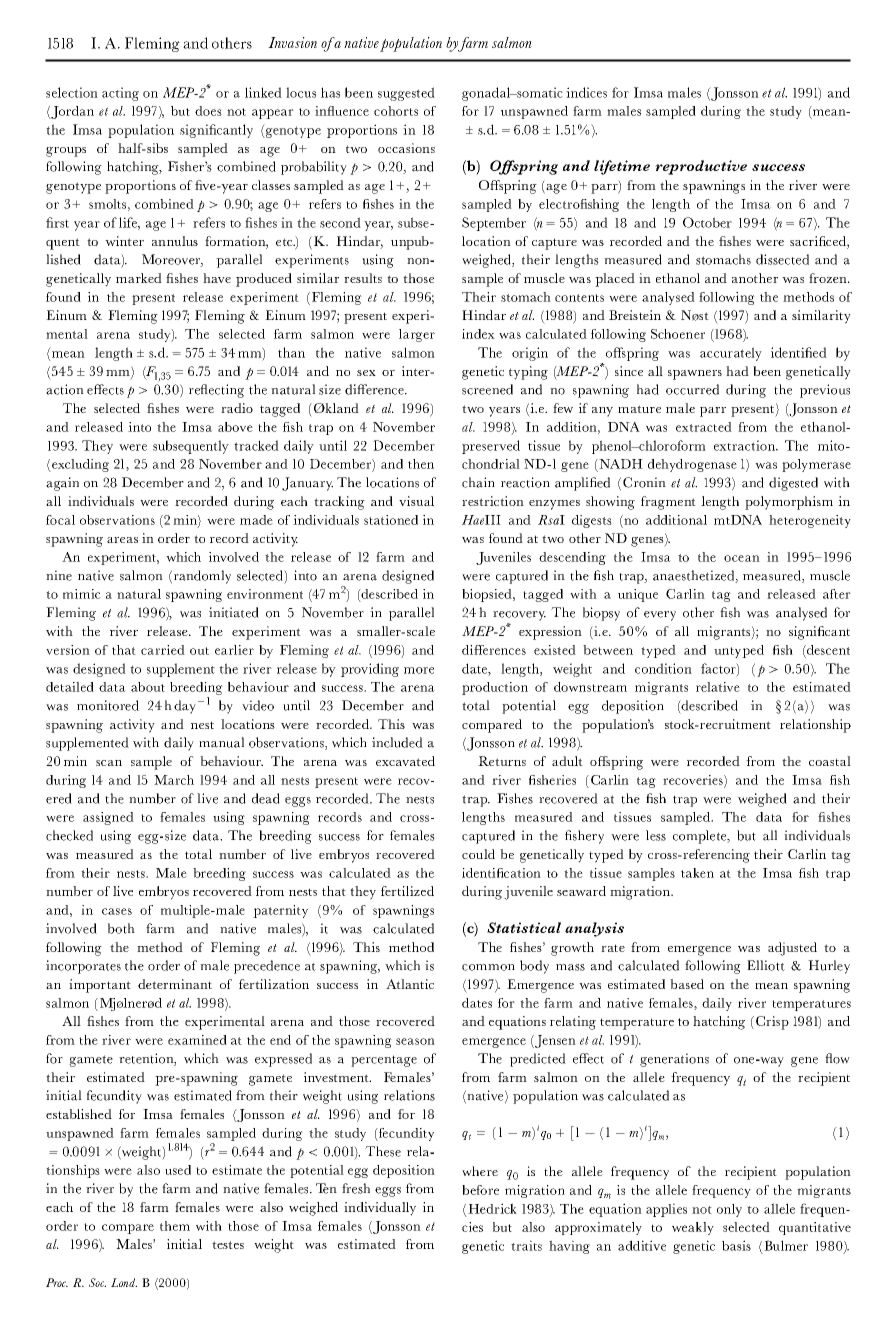  Describe the element at coordinates (163, 650) in the image. I see `carried` at that location.
